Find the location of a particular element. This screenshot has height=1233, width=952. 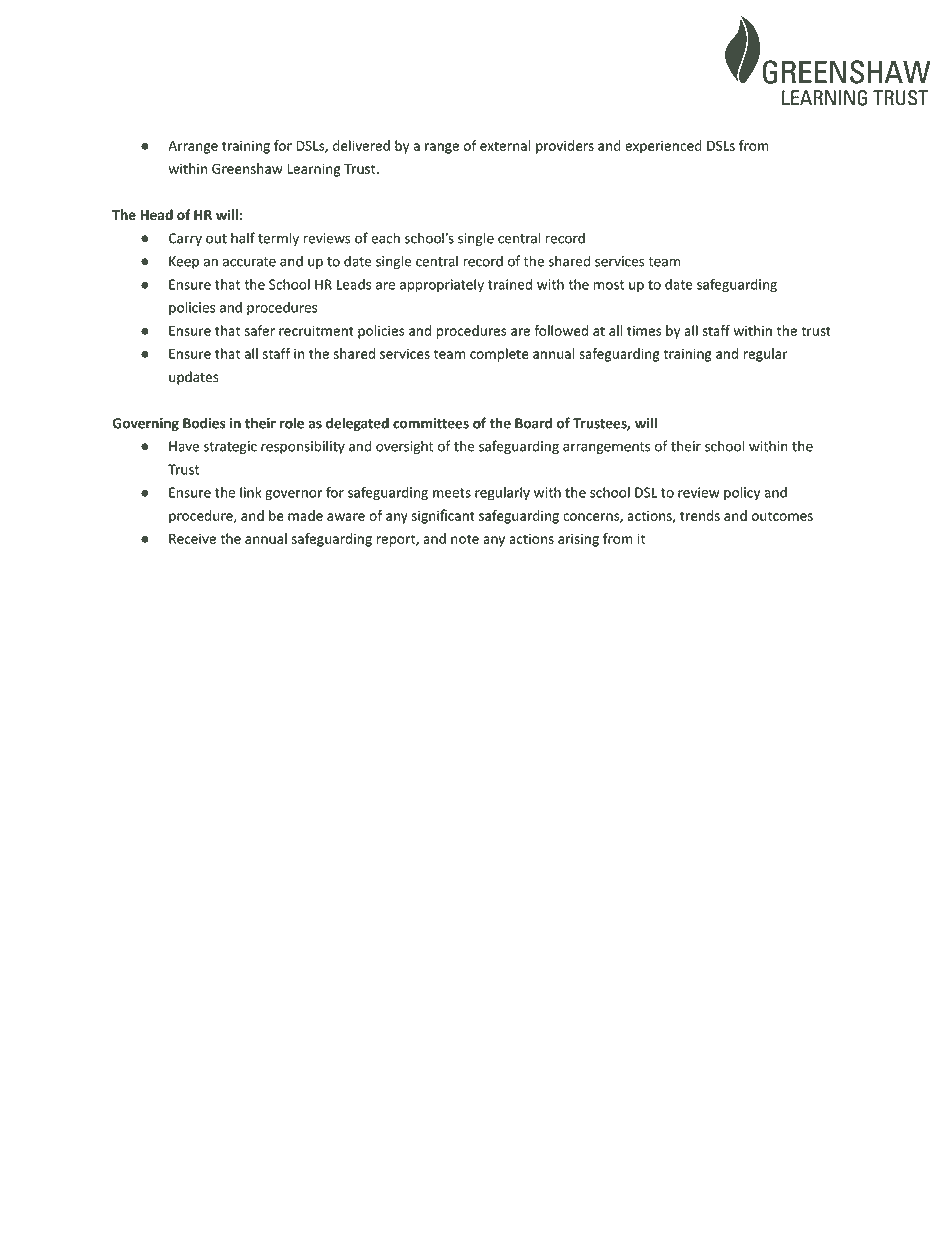

appropriately is located at coordinates (442, 286).
